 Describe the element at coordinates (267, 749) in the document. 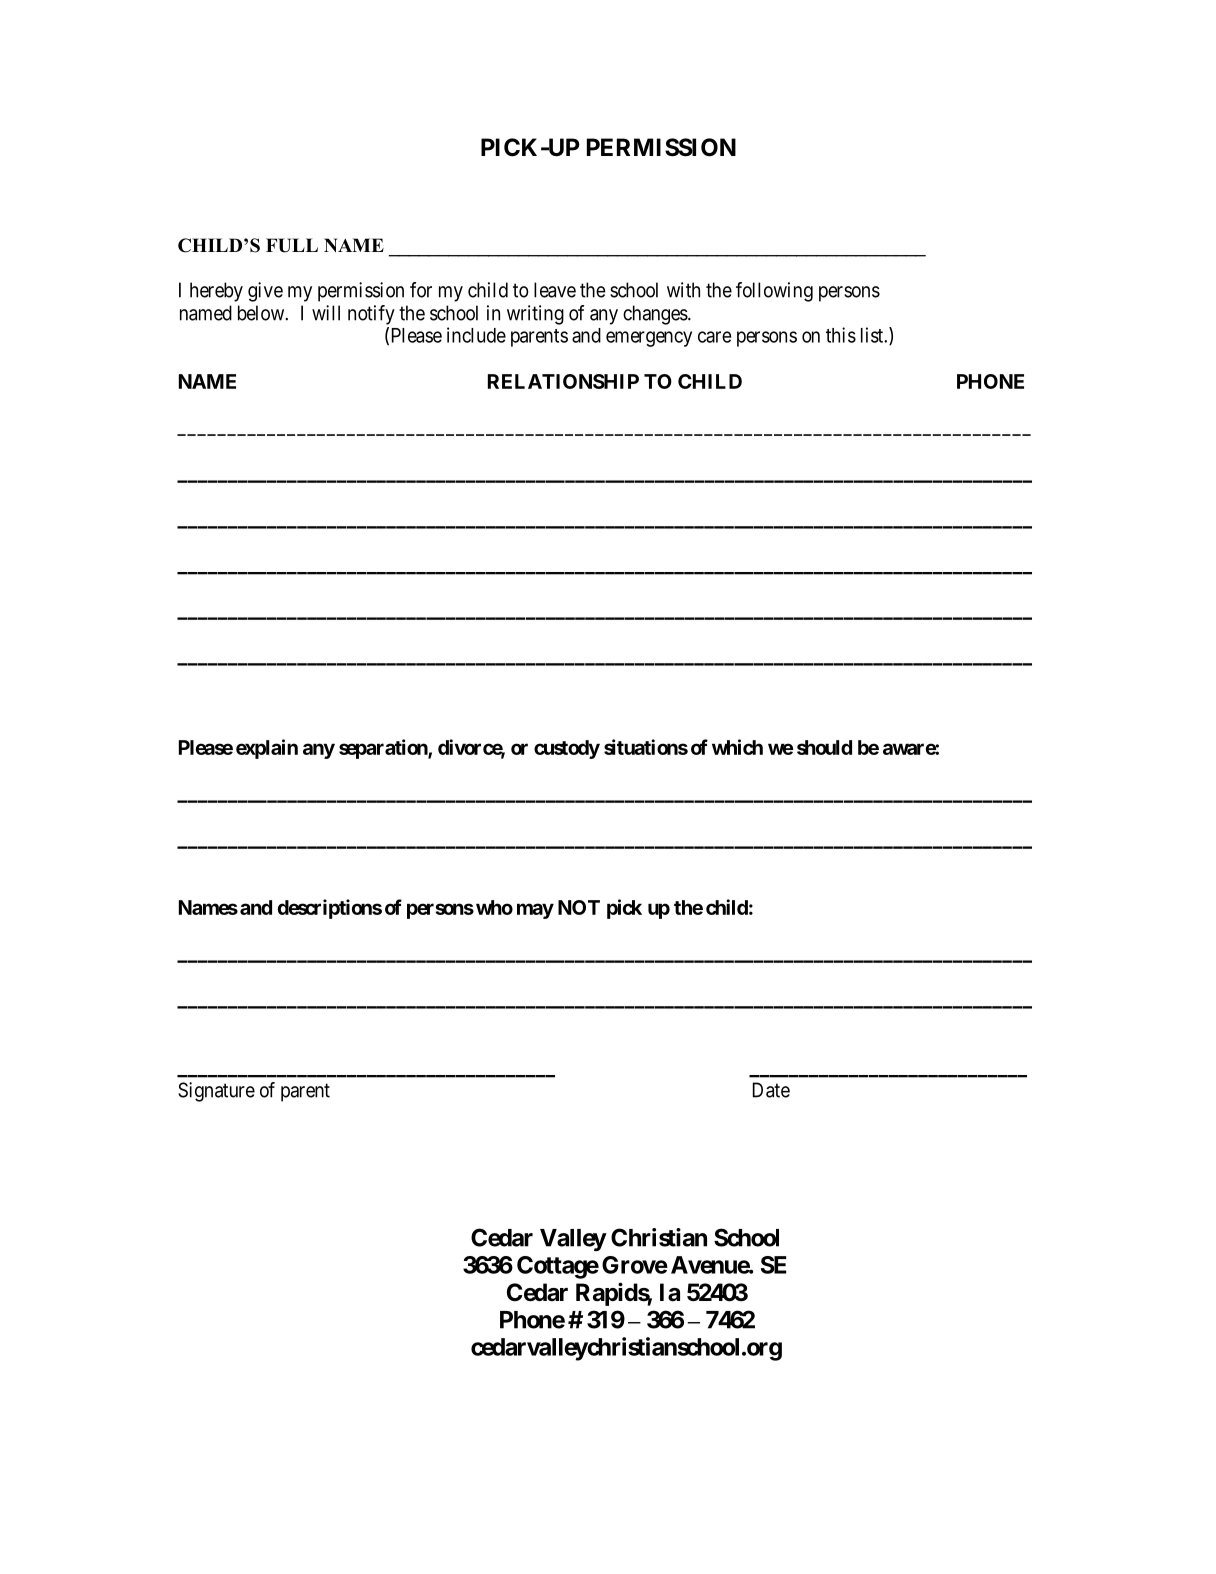

I see `explain` at that location.
